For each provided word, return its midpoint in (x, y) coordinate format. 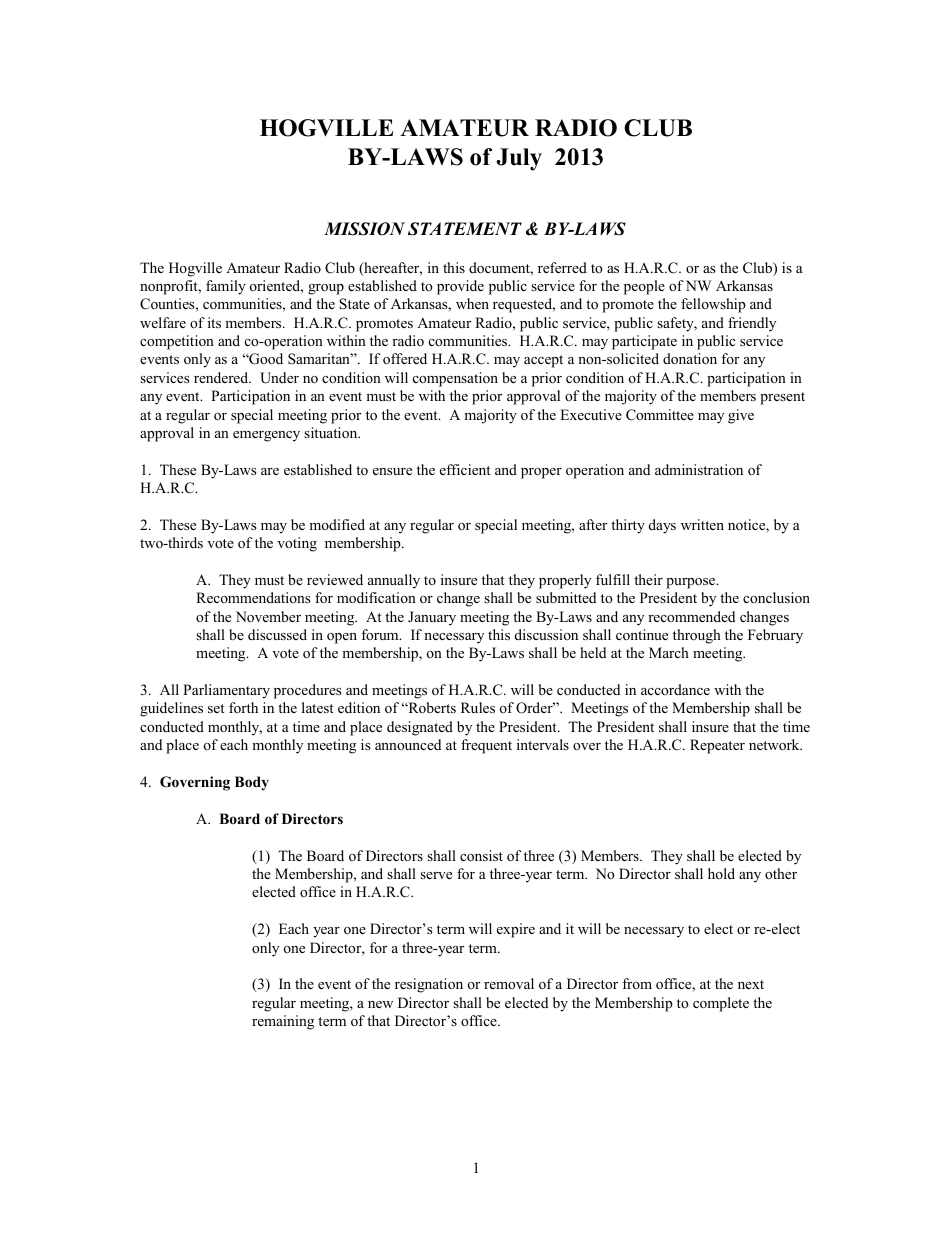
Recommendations (253, 597)
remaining (283, 1022)
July (519, 159)
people (644, 287)
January (432, 618)
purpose (692, 583)
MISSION (364, 229)
